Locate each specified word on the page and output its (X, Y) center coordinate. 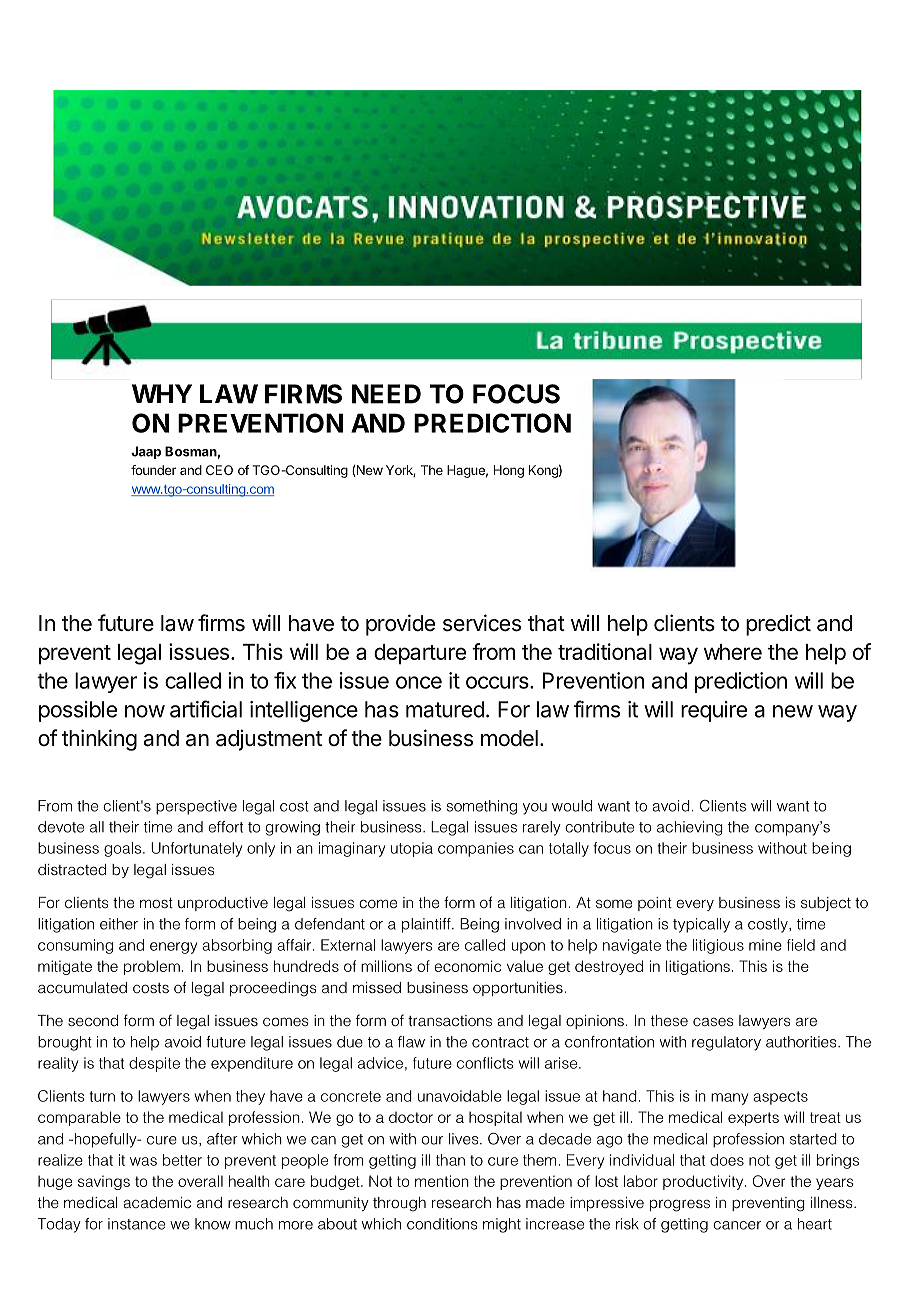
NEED (386, 394)
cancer (737, 1225)
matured (445, 709)
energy (173, 948)
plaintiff (427, 925)
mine (765, 945)
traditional (605, 651)
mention (442, 1181)
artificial (206, 709)
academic (157, 1203)
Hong (509, 471)
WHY (162, 393)
